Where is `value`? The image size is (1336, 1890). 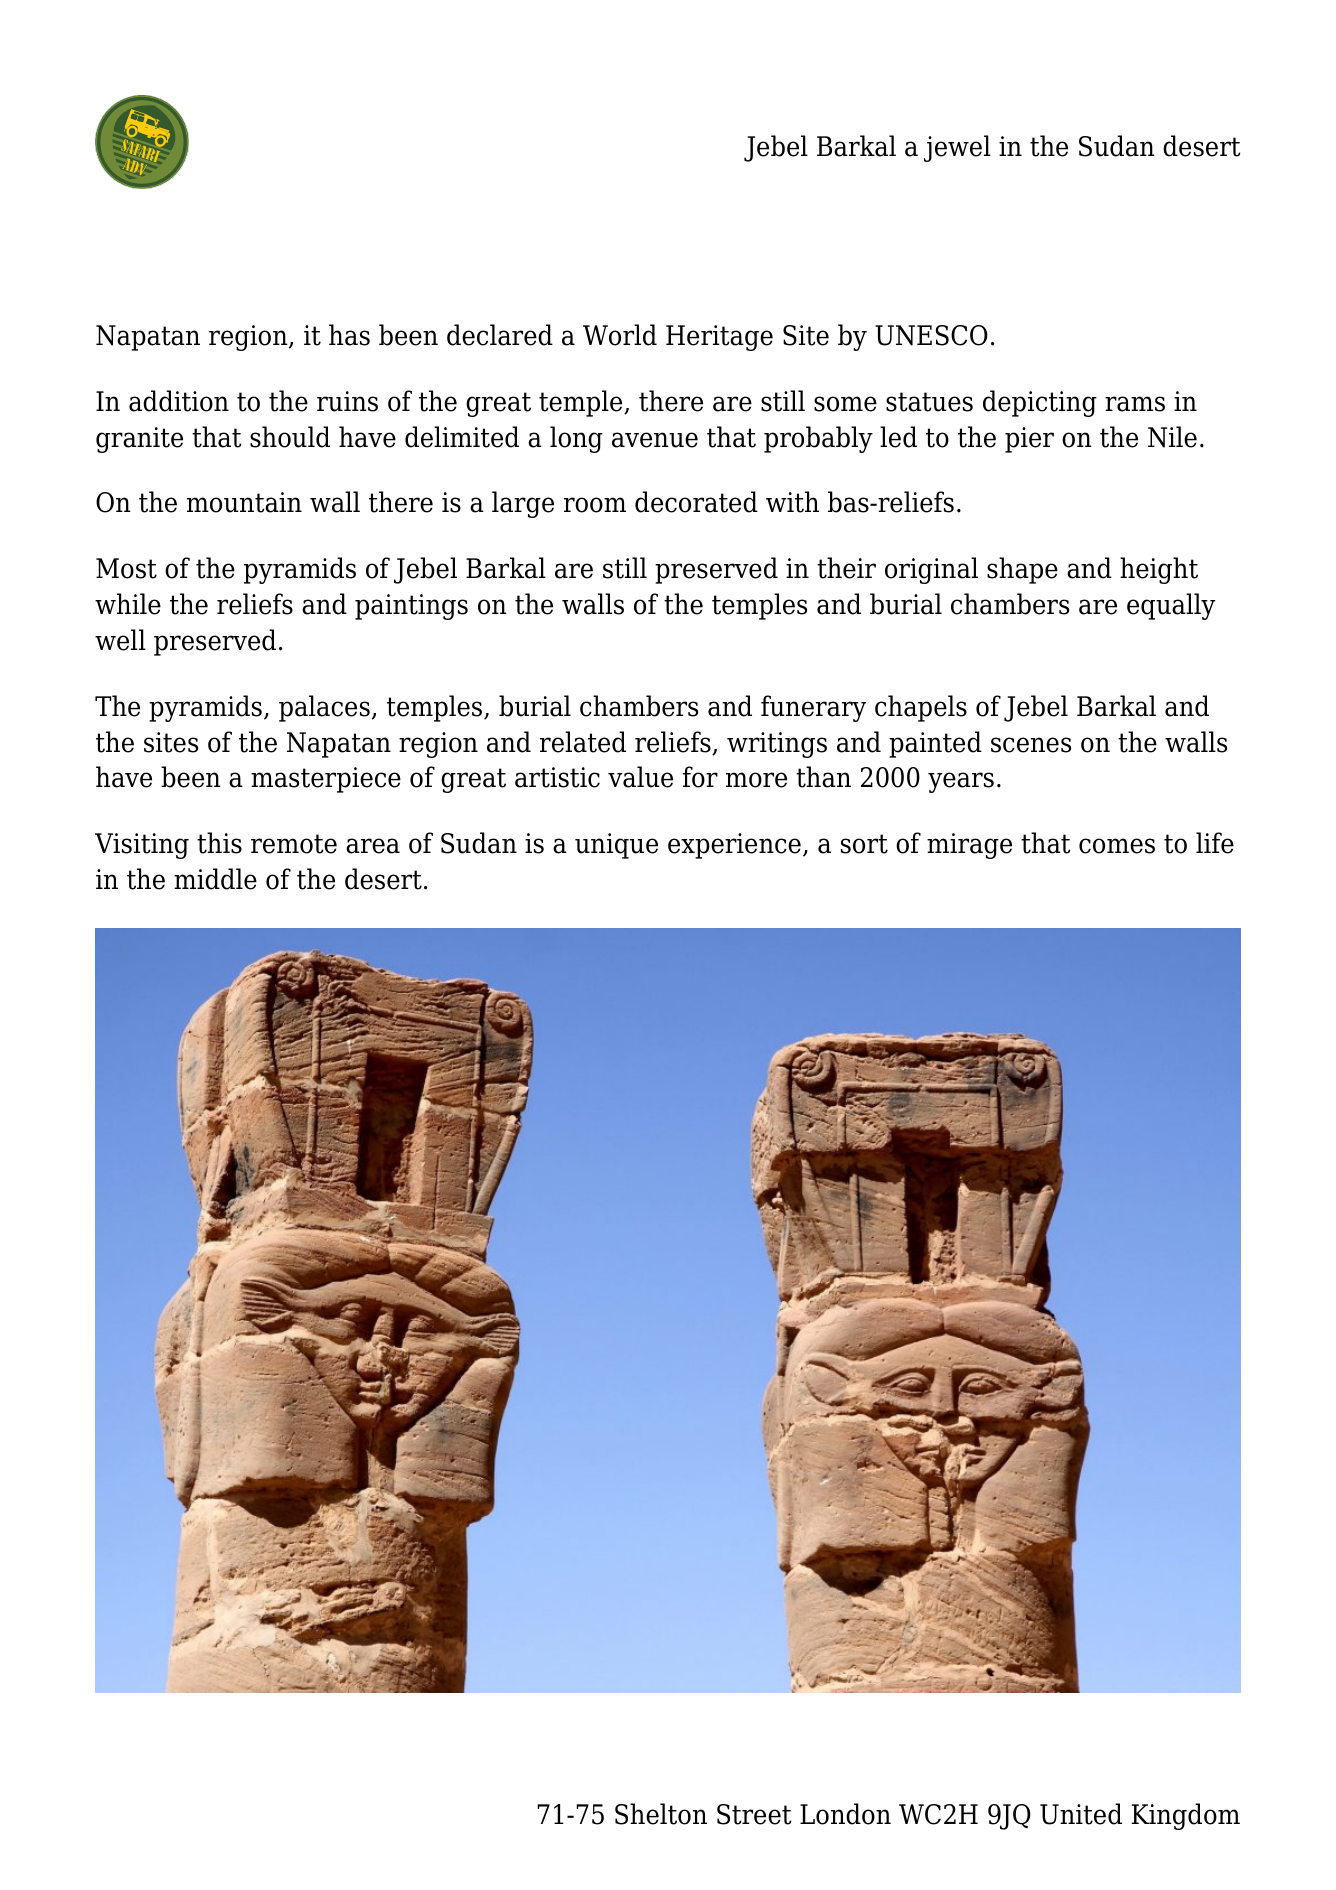
value is located at coordinates (640, 777).
